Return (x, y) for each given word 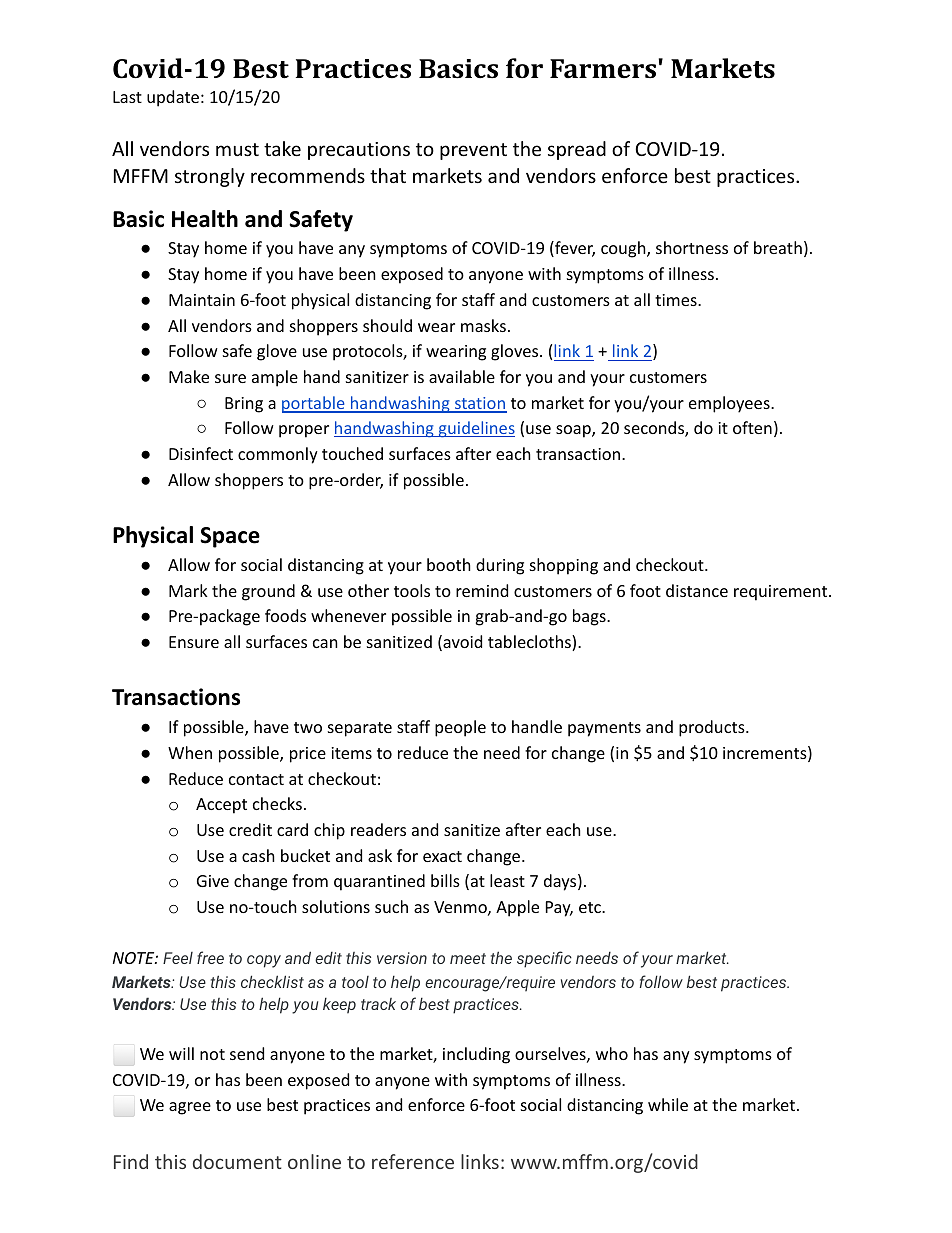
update (173, 98)
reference (413, 1161)
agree (190, 1108)
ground (268, 592)
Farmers (603, 69)
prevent (473, 151)
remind (482, 590)
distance (697, 590)
